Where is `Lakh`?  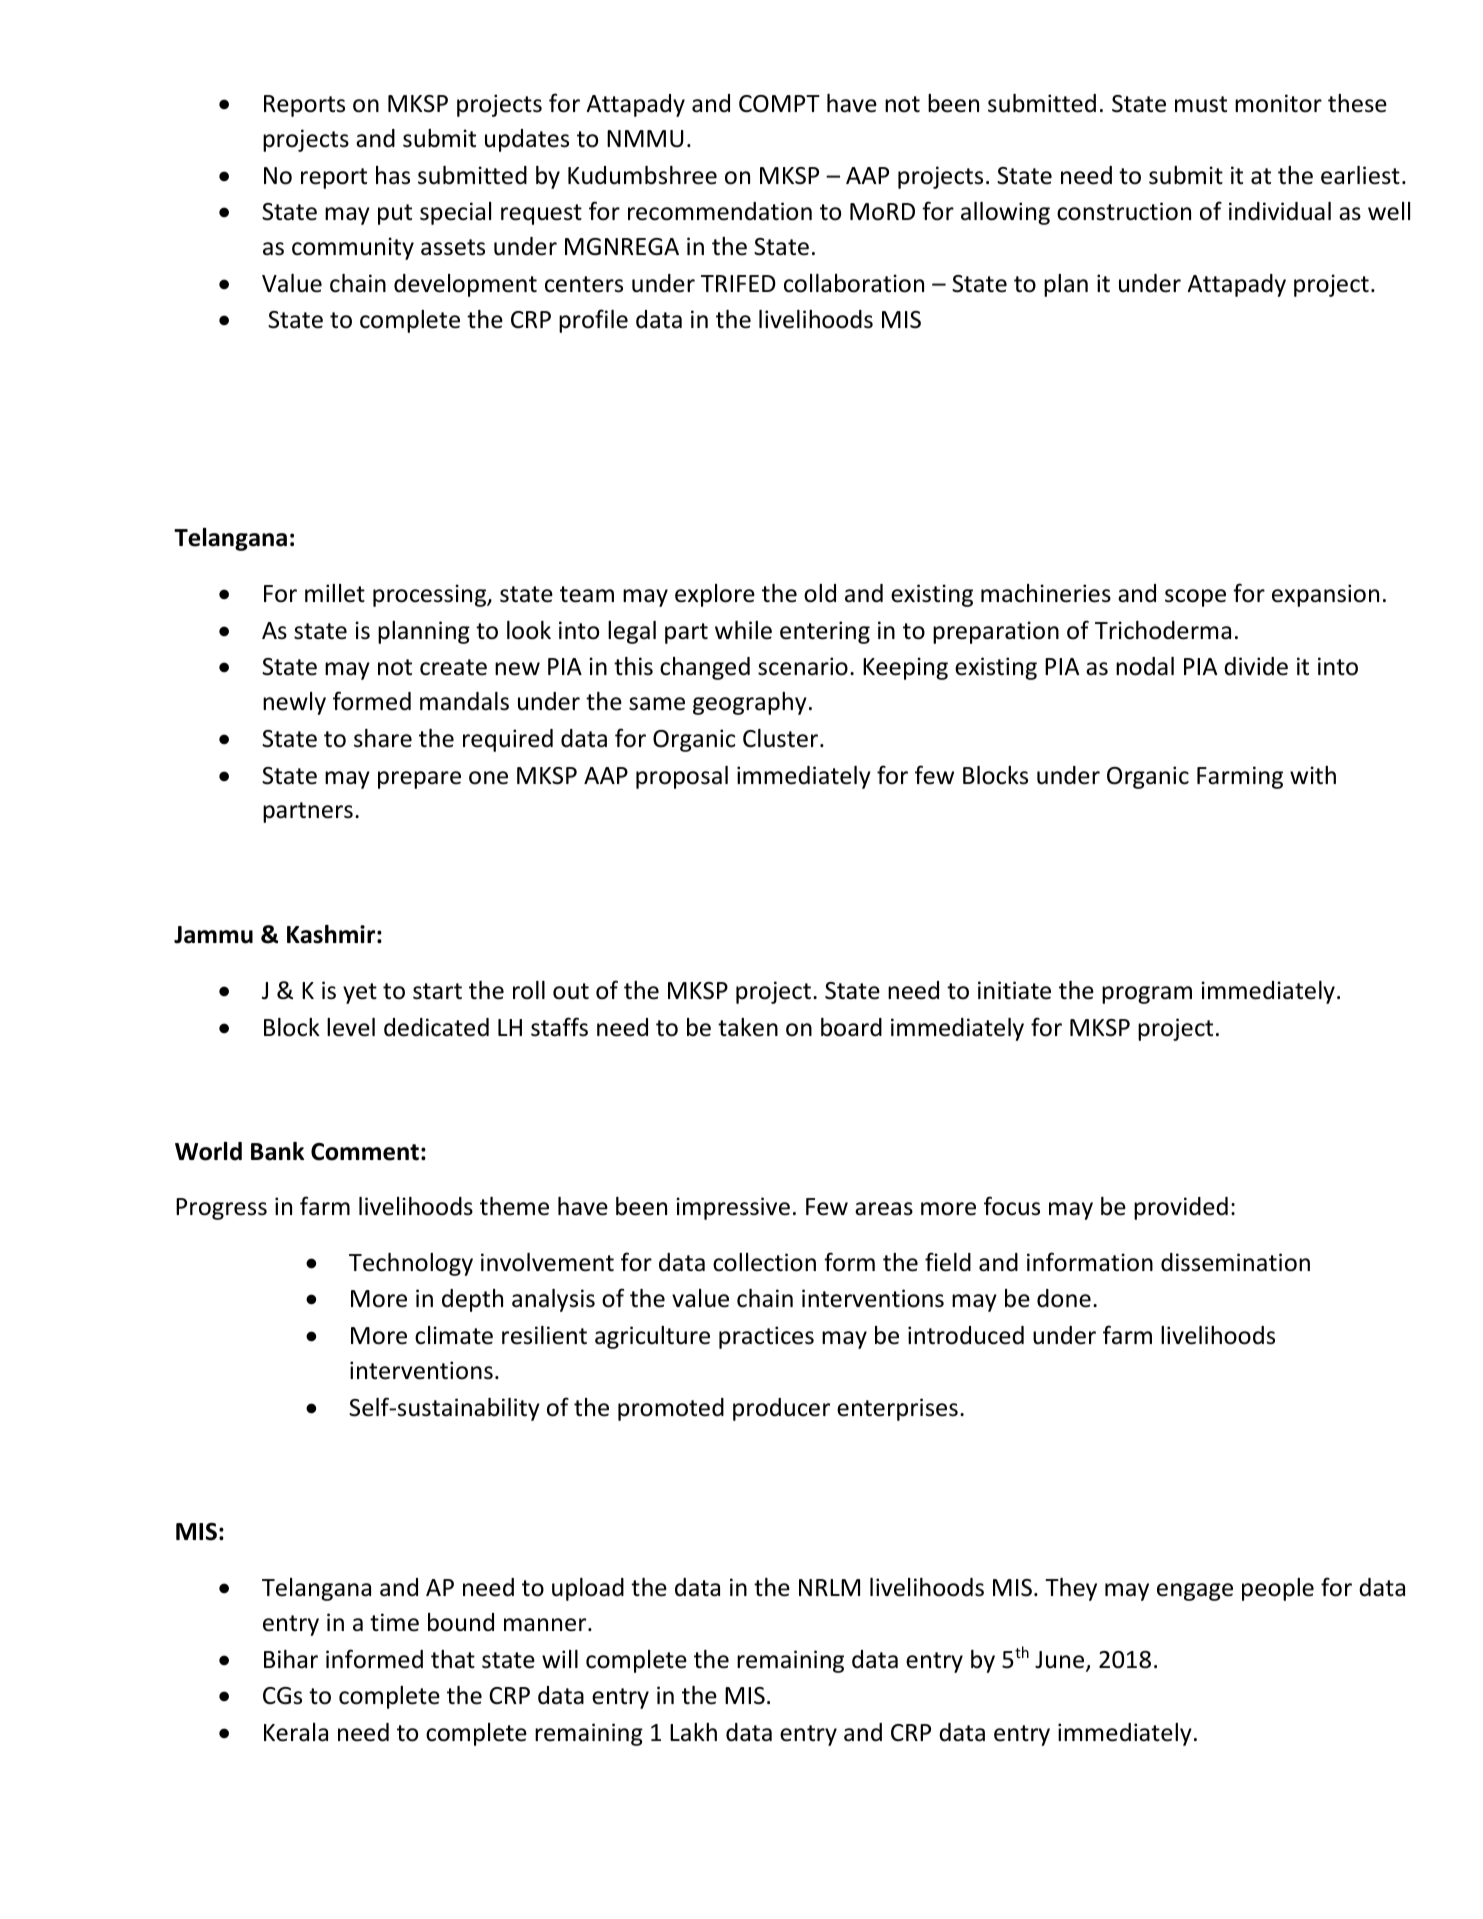
Lakh is located at coordinates (693, 1732).
